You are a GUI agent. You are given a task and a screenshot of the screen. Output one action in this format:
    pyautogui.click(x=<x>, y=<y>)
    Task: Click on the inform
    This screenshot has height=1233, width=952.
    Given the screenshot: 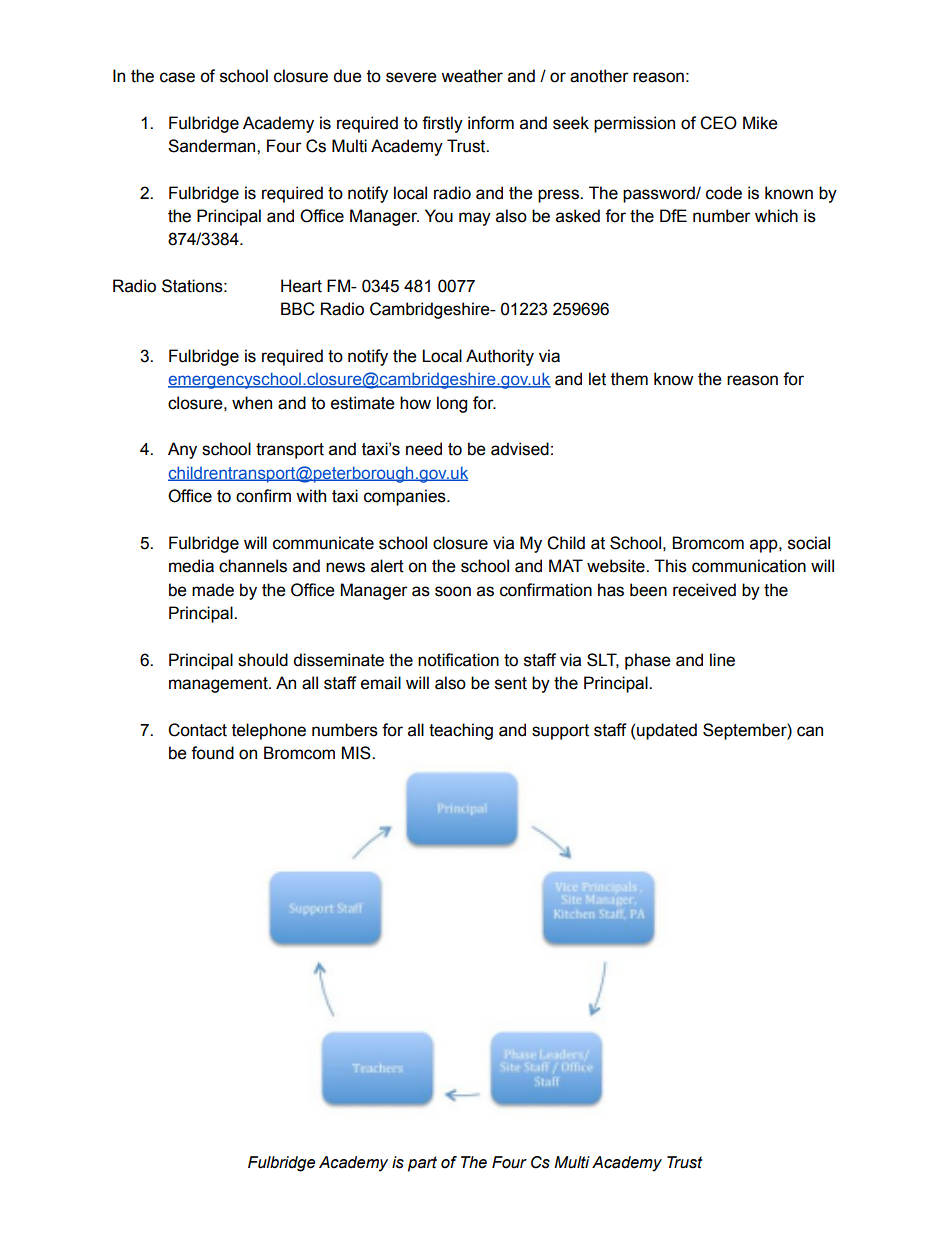 What is the action you would take?
    pyautogui.click(x=491, y=123)
